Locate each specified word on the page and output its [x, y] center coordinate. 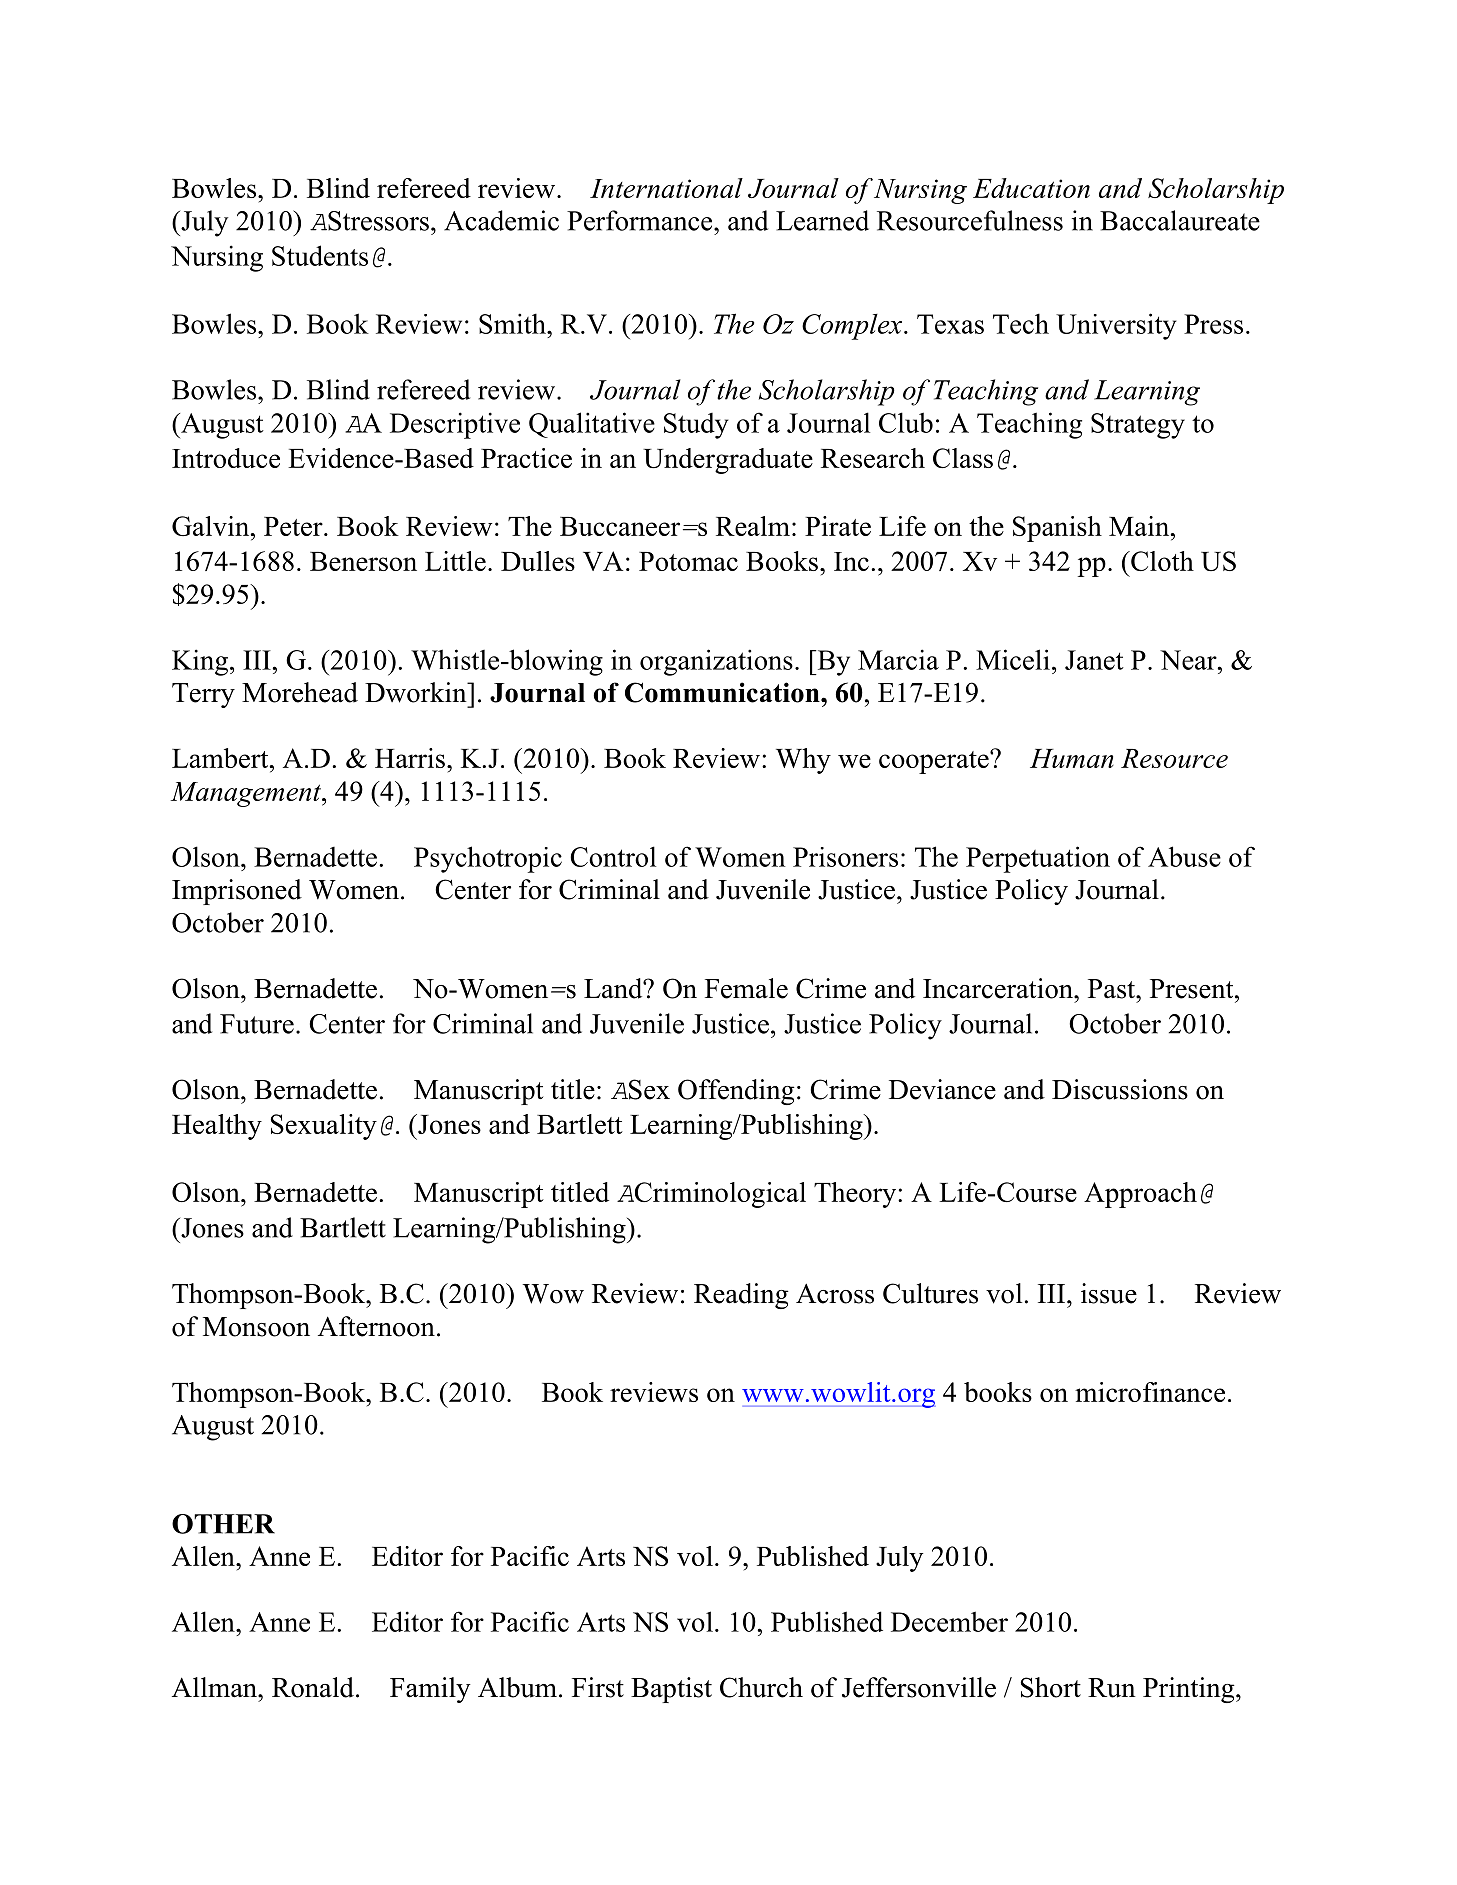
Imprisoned [237, 892]
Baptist [671, 1690]
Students [320, 255]
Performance [641, 220]
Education [1031, 188]
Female [746, 988]
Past [1112, 989]
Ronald [313, 1687]
